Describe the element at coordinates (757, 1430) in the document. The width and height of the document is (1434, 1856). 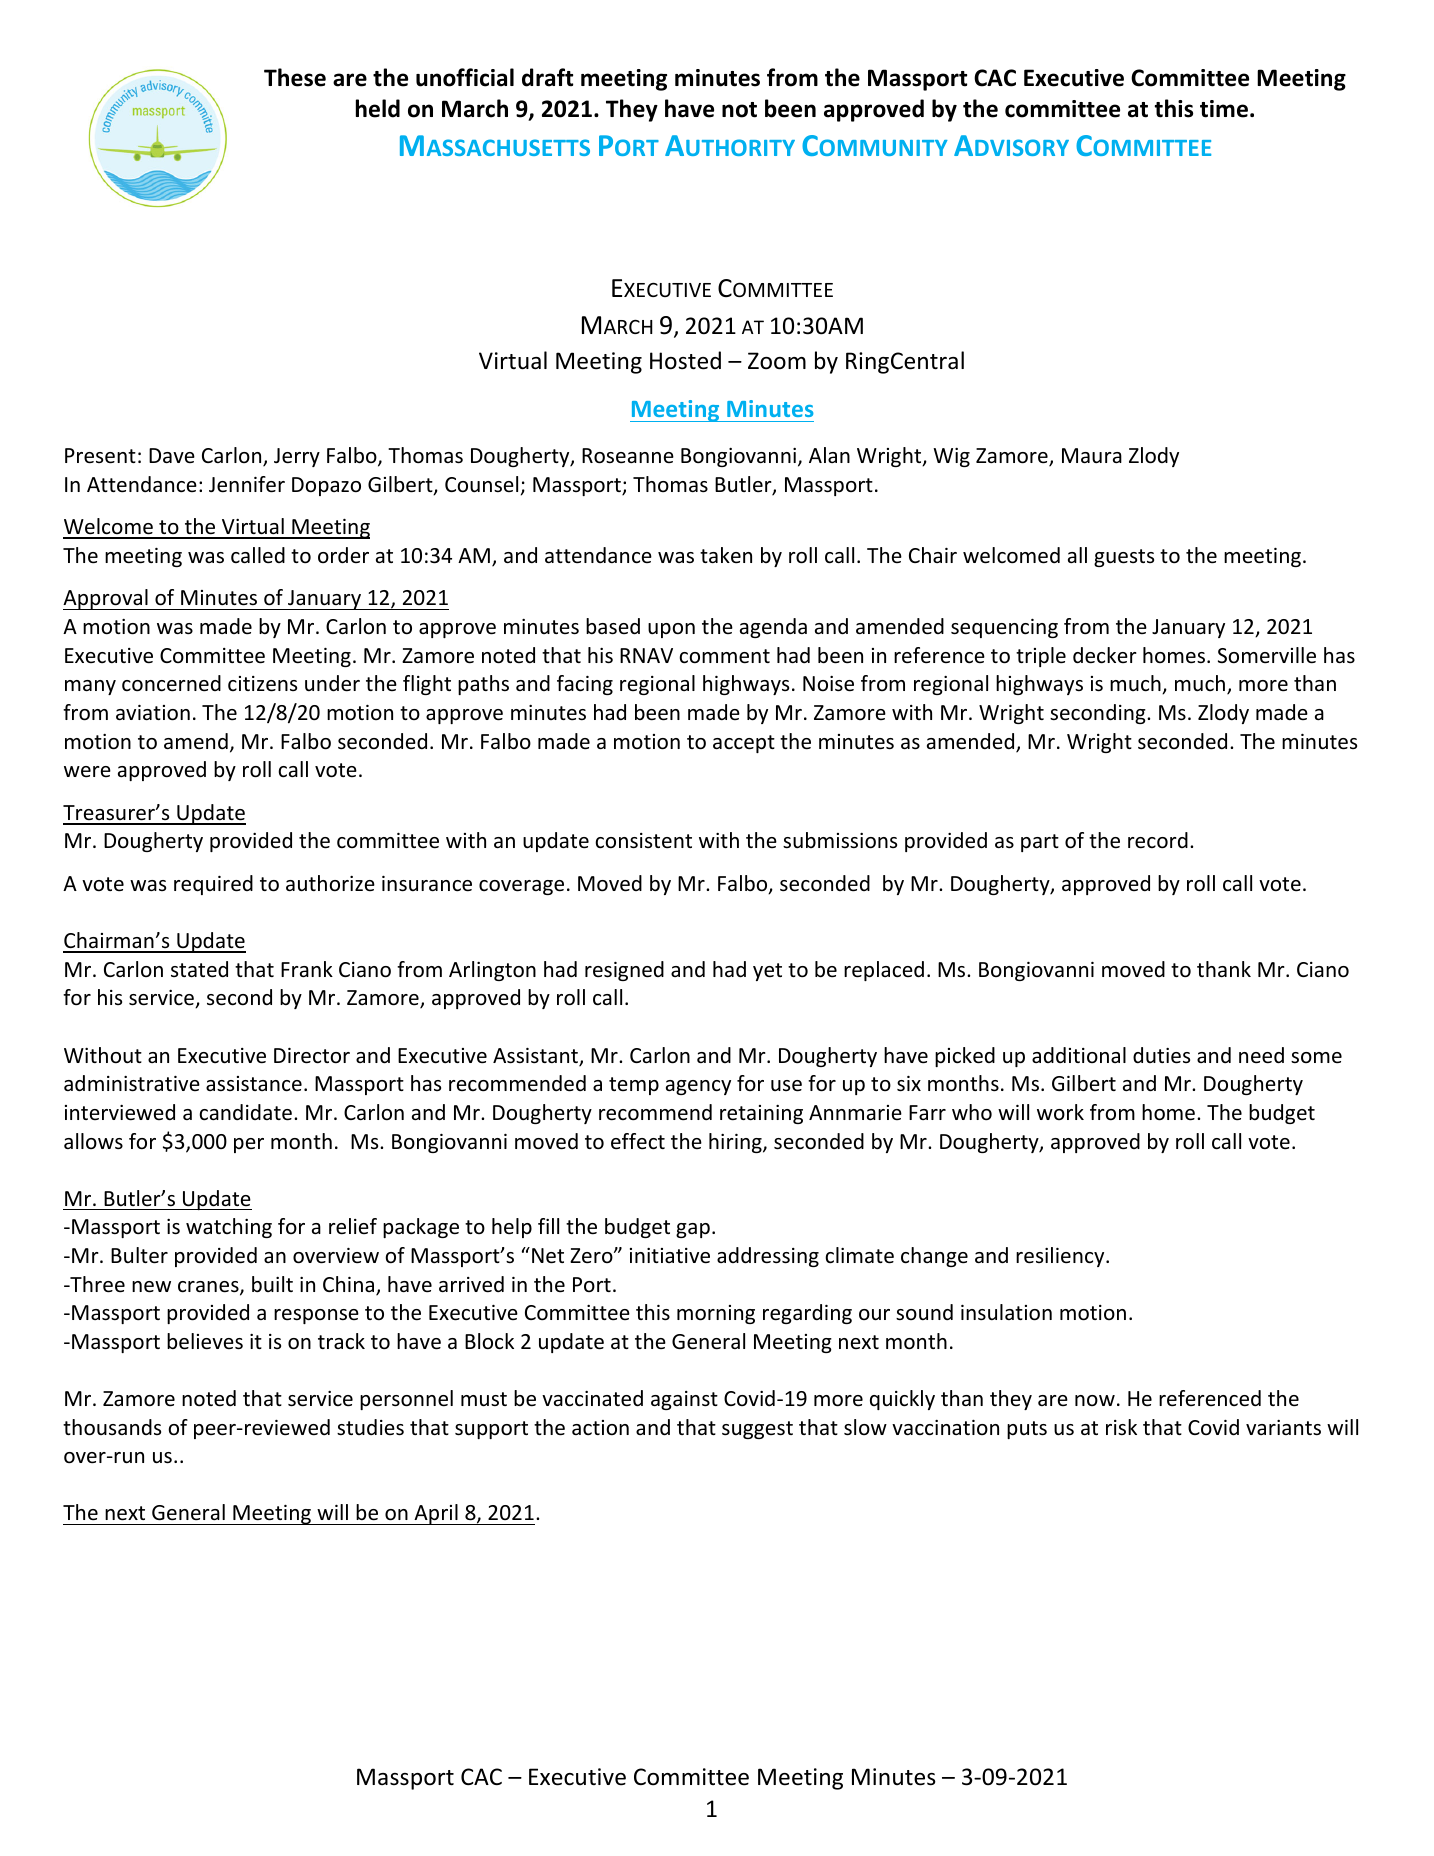
I see `suggest` at that location.
